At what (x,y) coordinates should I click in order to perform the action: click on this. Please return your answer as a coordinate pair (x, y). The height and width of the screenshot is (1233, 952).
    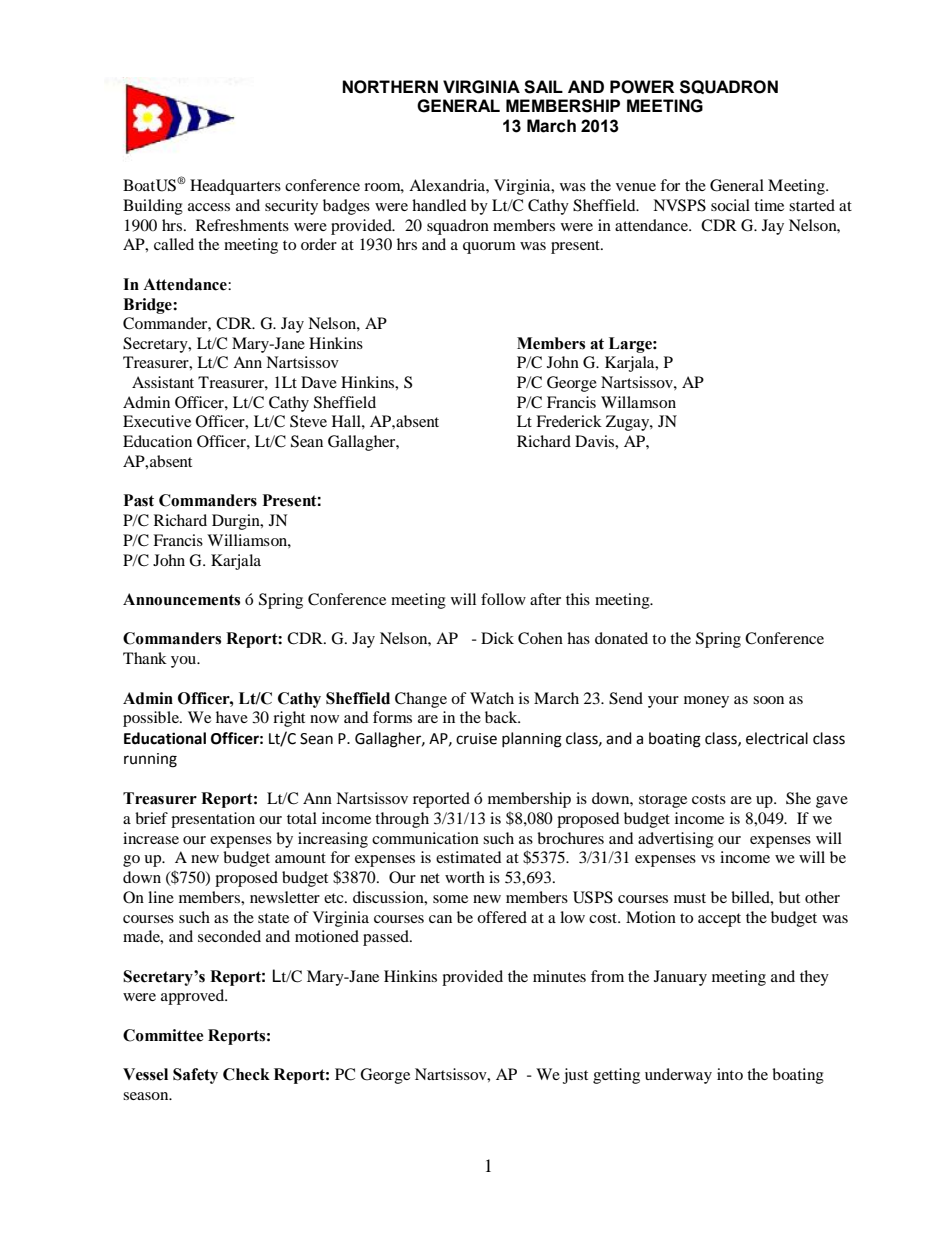
    Looking at the image, I should click on (578, 599).
